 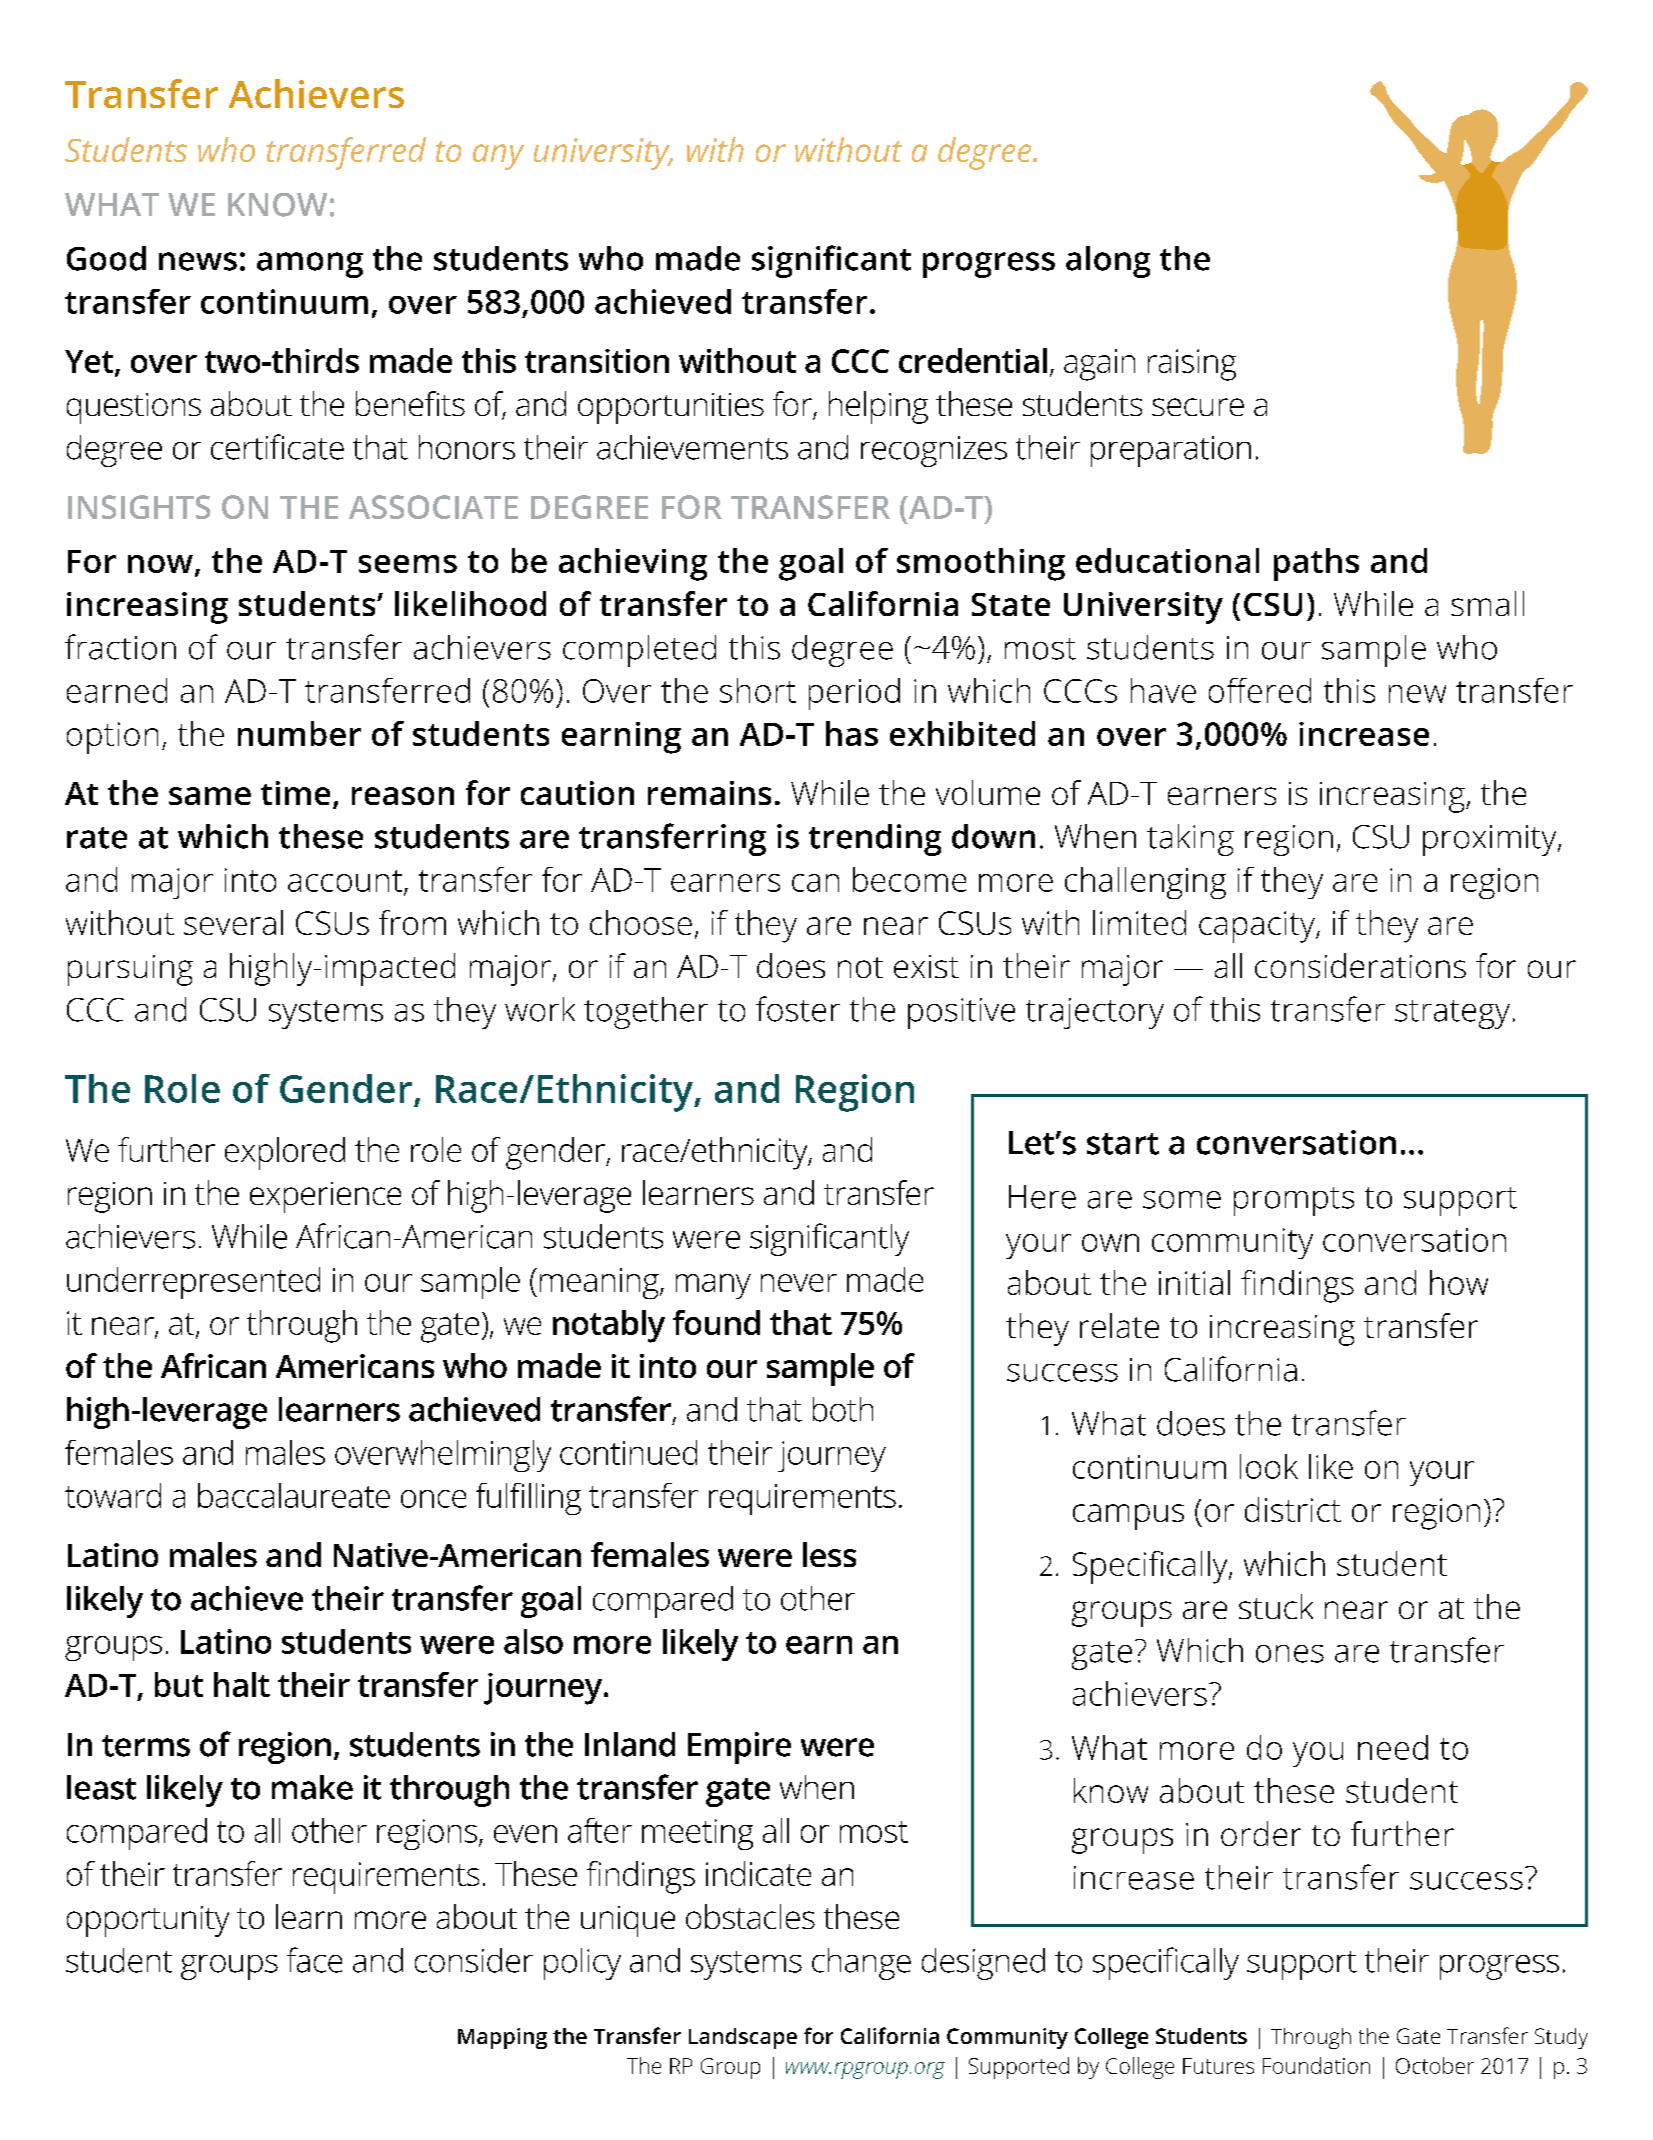 I want to click on proximity, so click(x=1491, y=840).
